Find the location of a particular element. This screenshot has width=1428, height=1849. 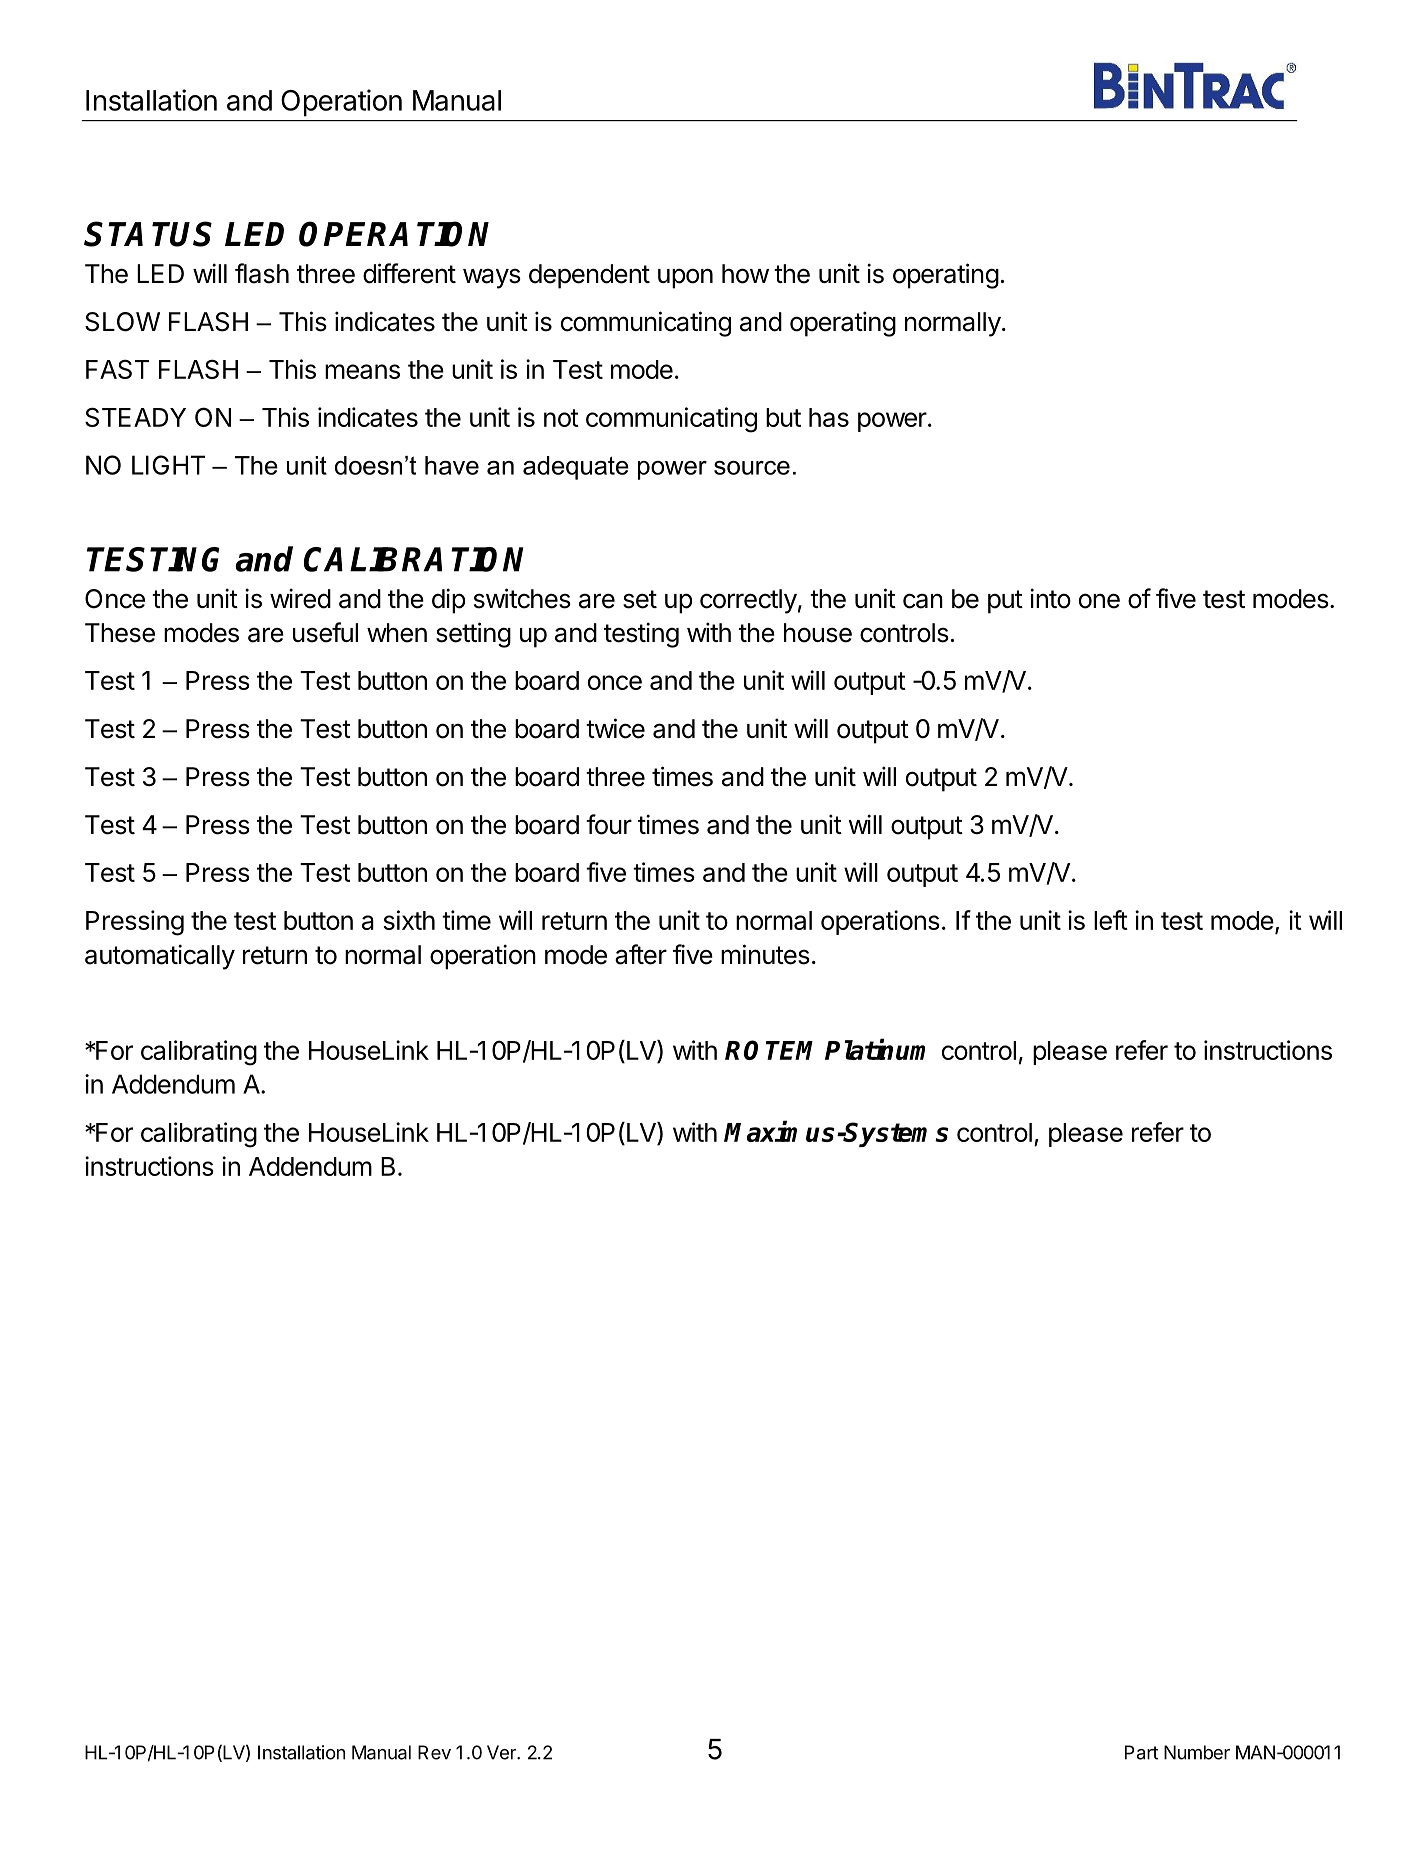

upon is located at coordinates (685, 278).
